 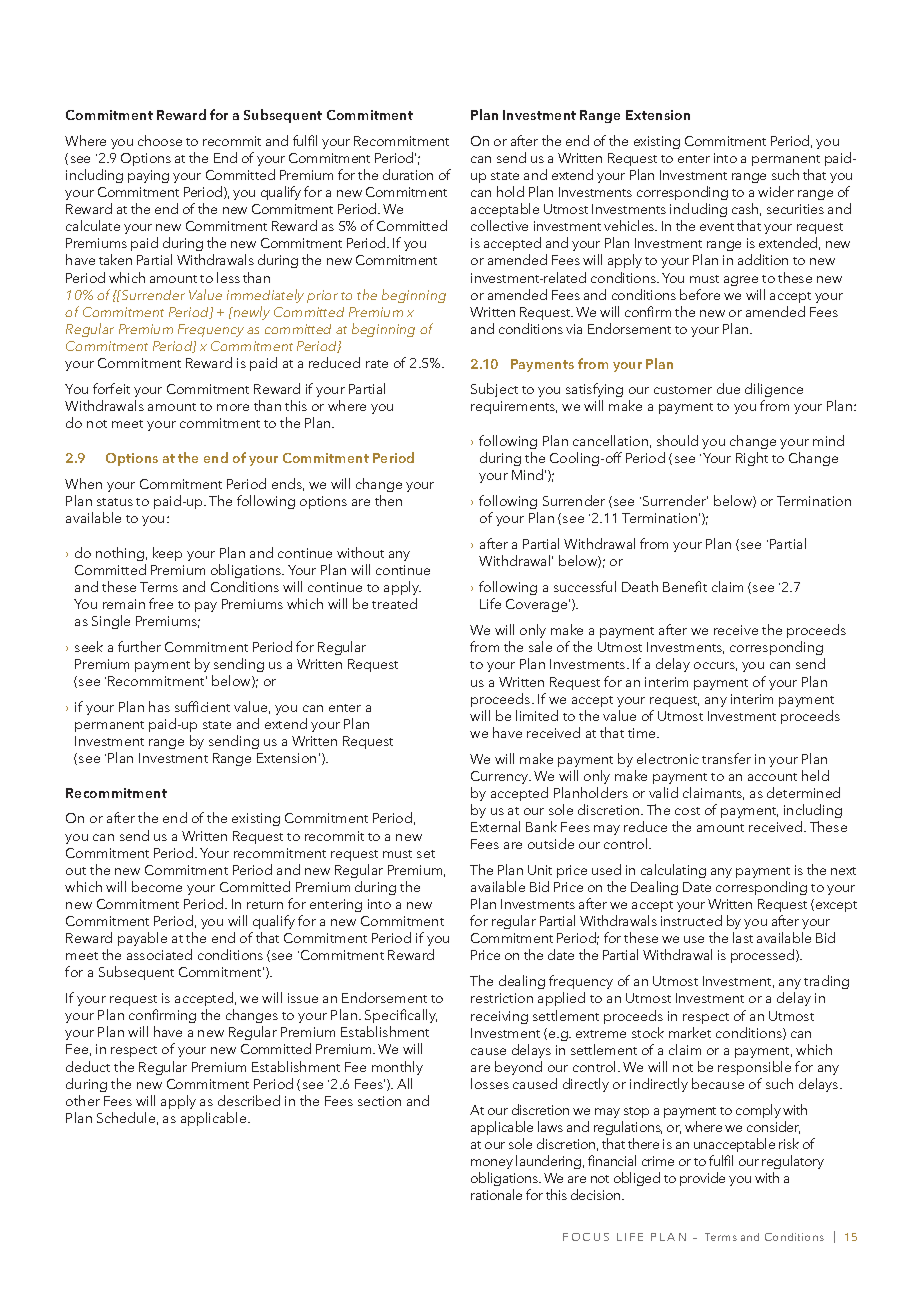 What do you see at coordinates (495, 826) in the image?
I see `External` at bounding box center [495, 826].
